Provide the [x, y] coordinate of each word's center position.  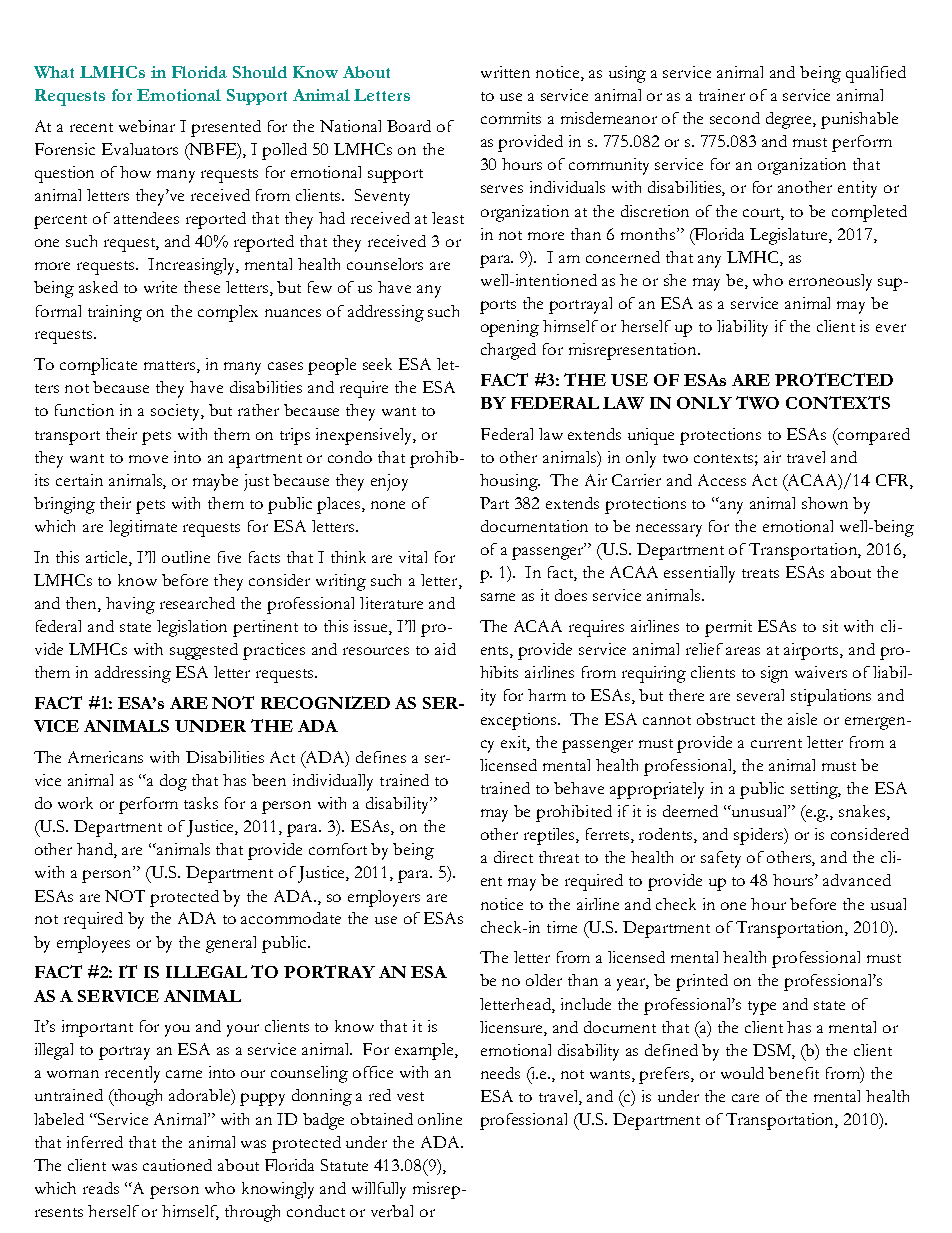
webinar [147, 126]
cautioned [177, 1165]
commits [511, 118]
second [735, 118]
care [745, 1098]
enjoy [389, 482]
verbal [392, 1211]
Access [722, 480]
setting [816, 790]
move [148, 459]
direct [513, 857]
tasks [201, 803]
